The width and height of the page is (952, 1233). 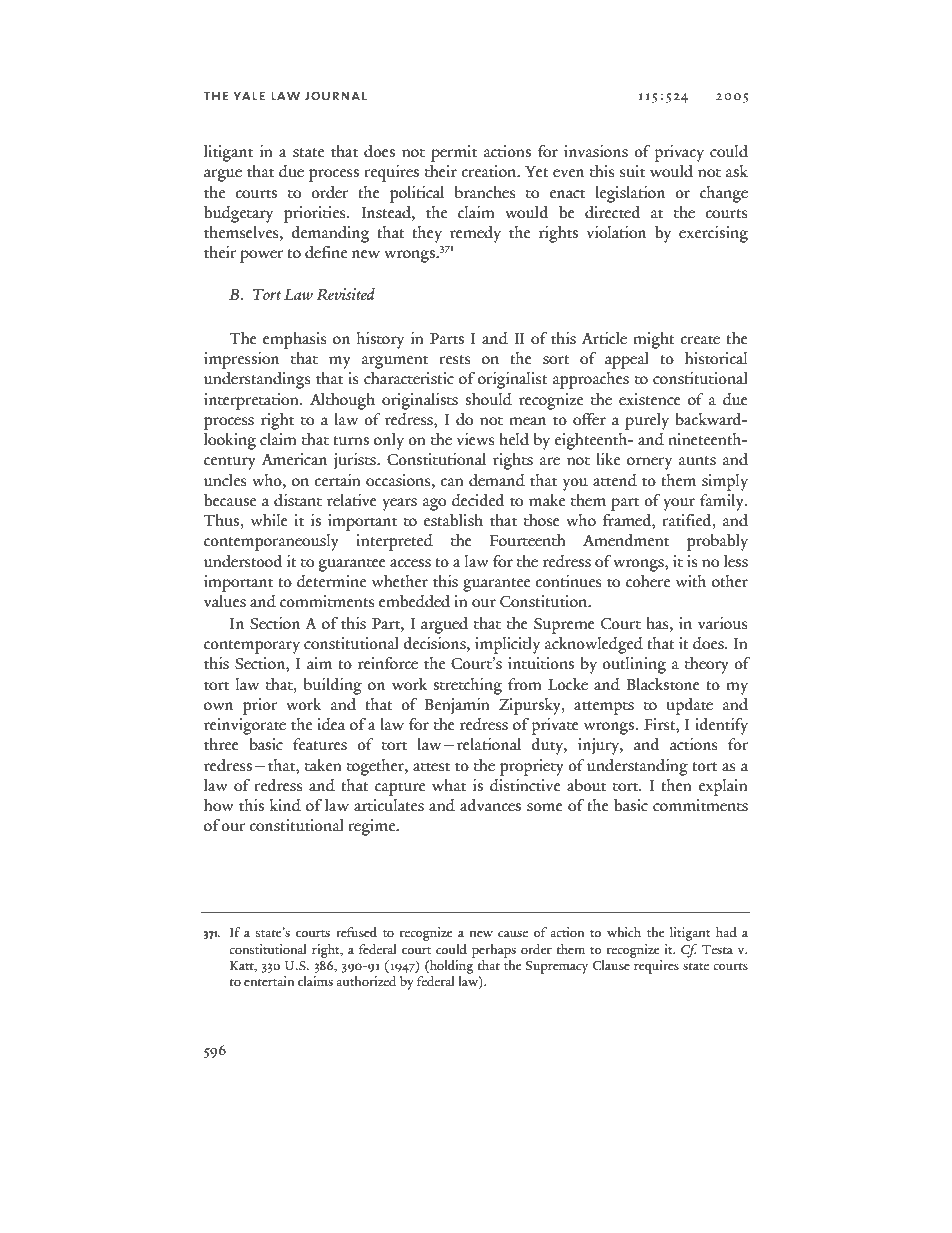 I want to click on privacy, so click(x=679, y=153).
